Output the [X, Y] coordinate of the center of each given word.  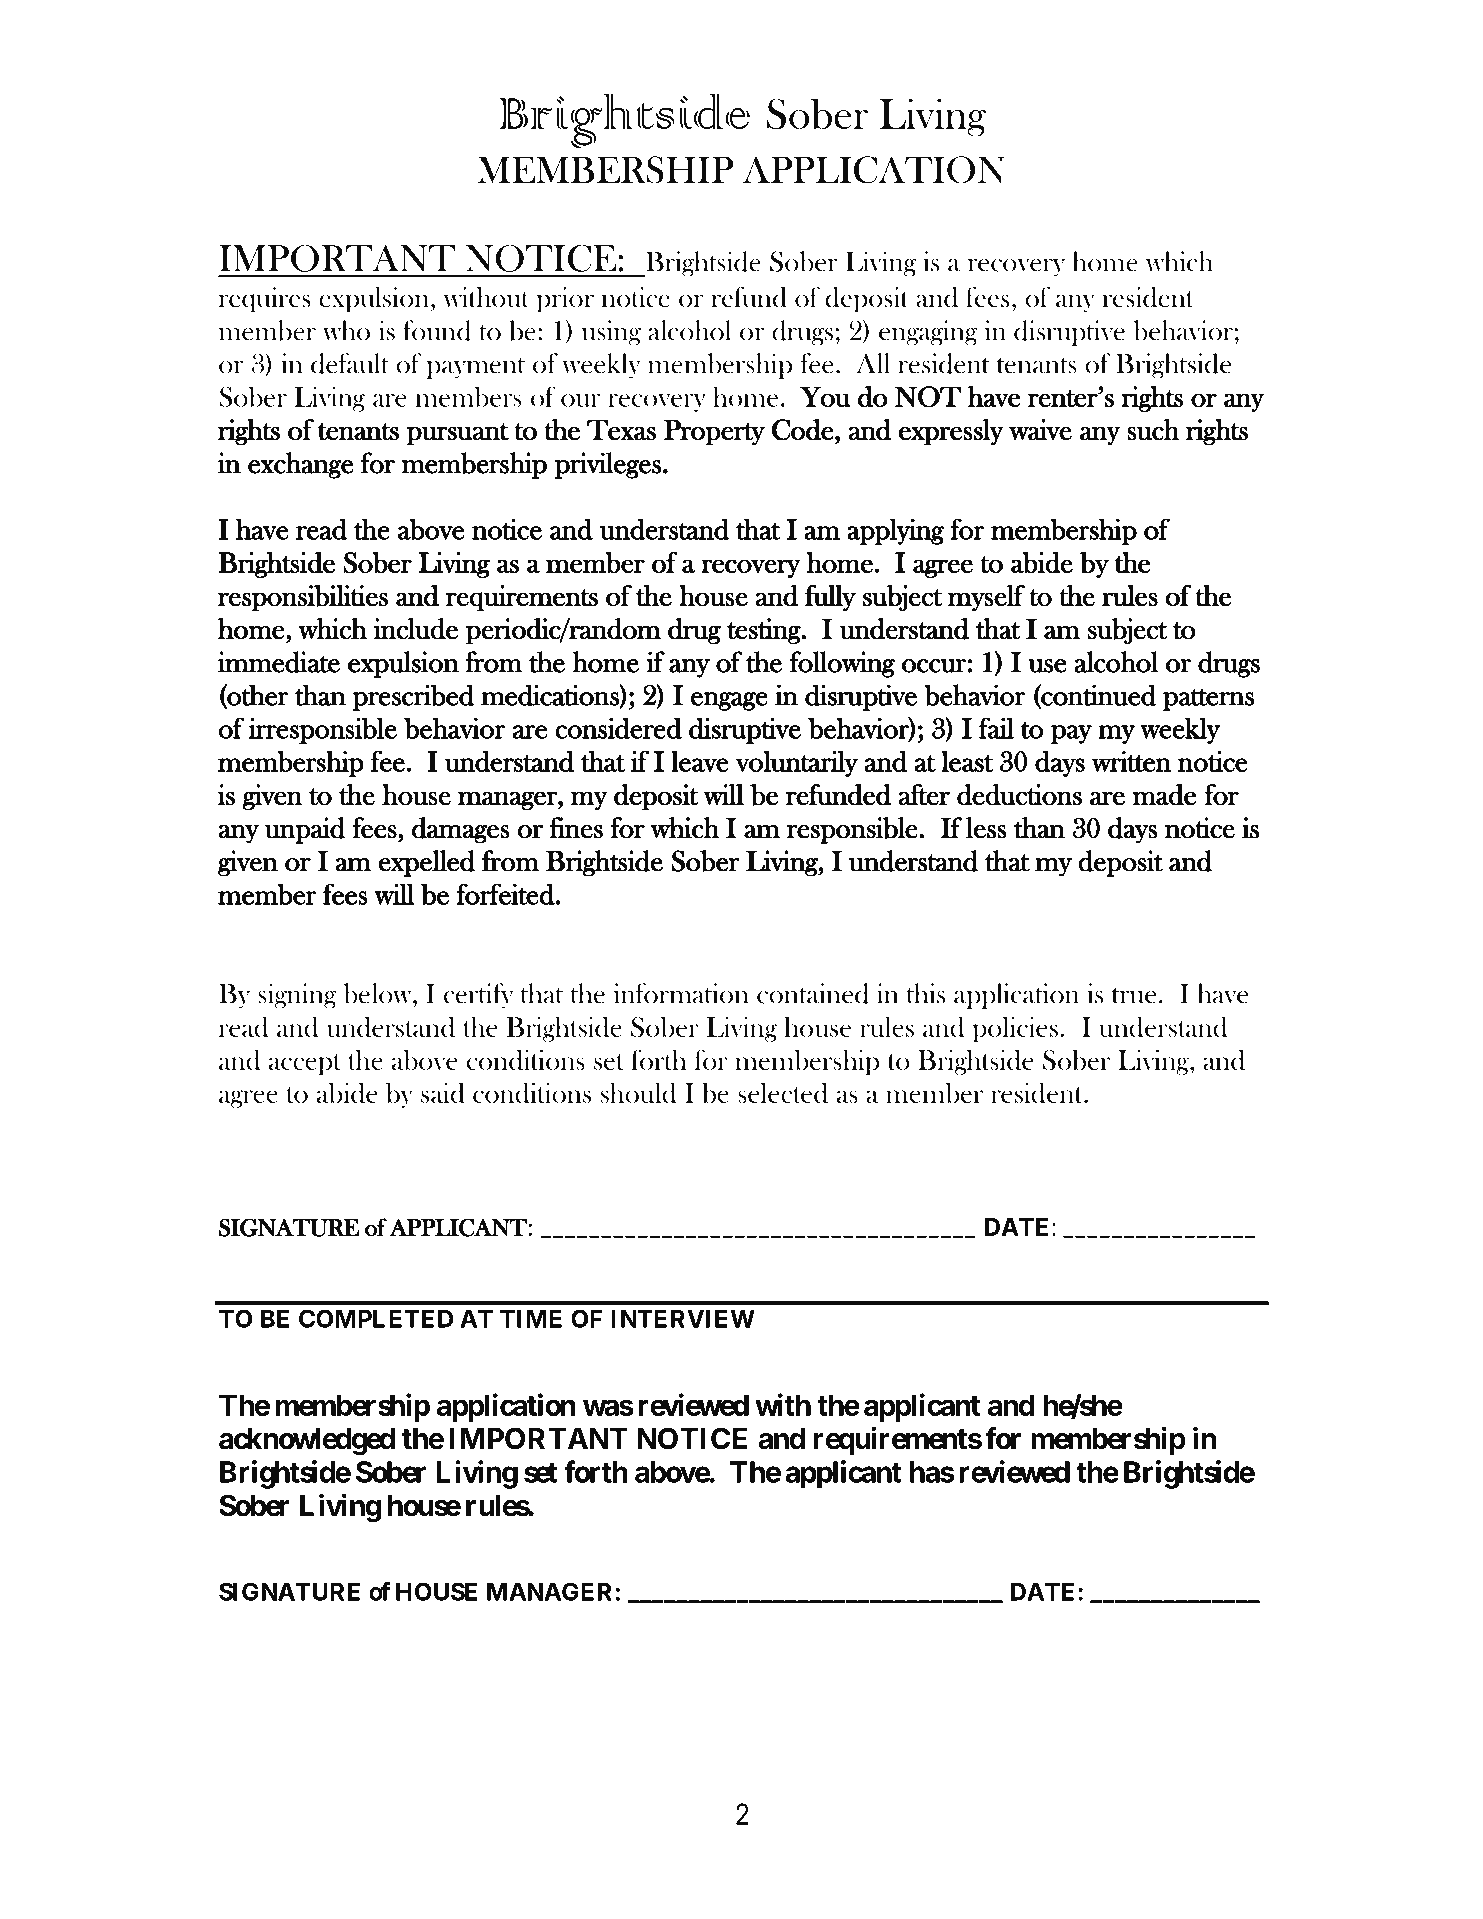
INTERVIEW [683, 1318]
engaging [928, 333]
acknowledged [307, 1442]
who [346, 330]
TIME [531, 1318]
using [611, 333]
